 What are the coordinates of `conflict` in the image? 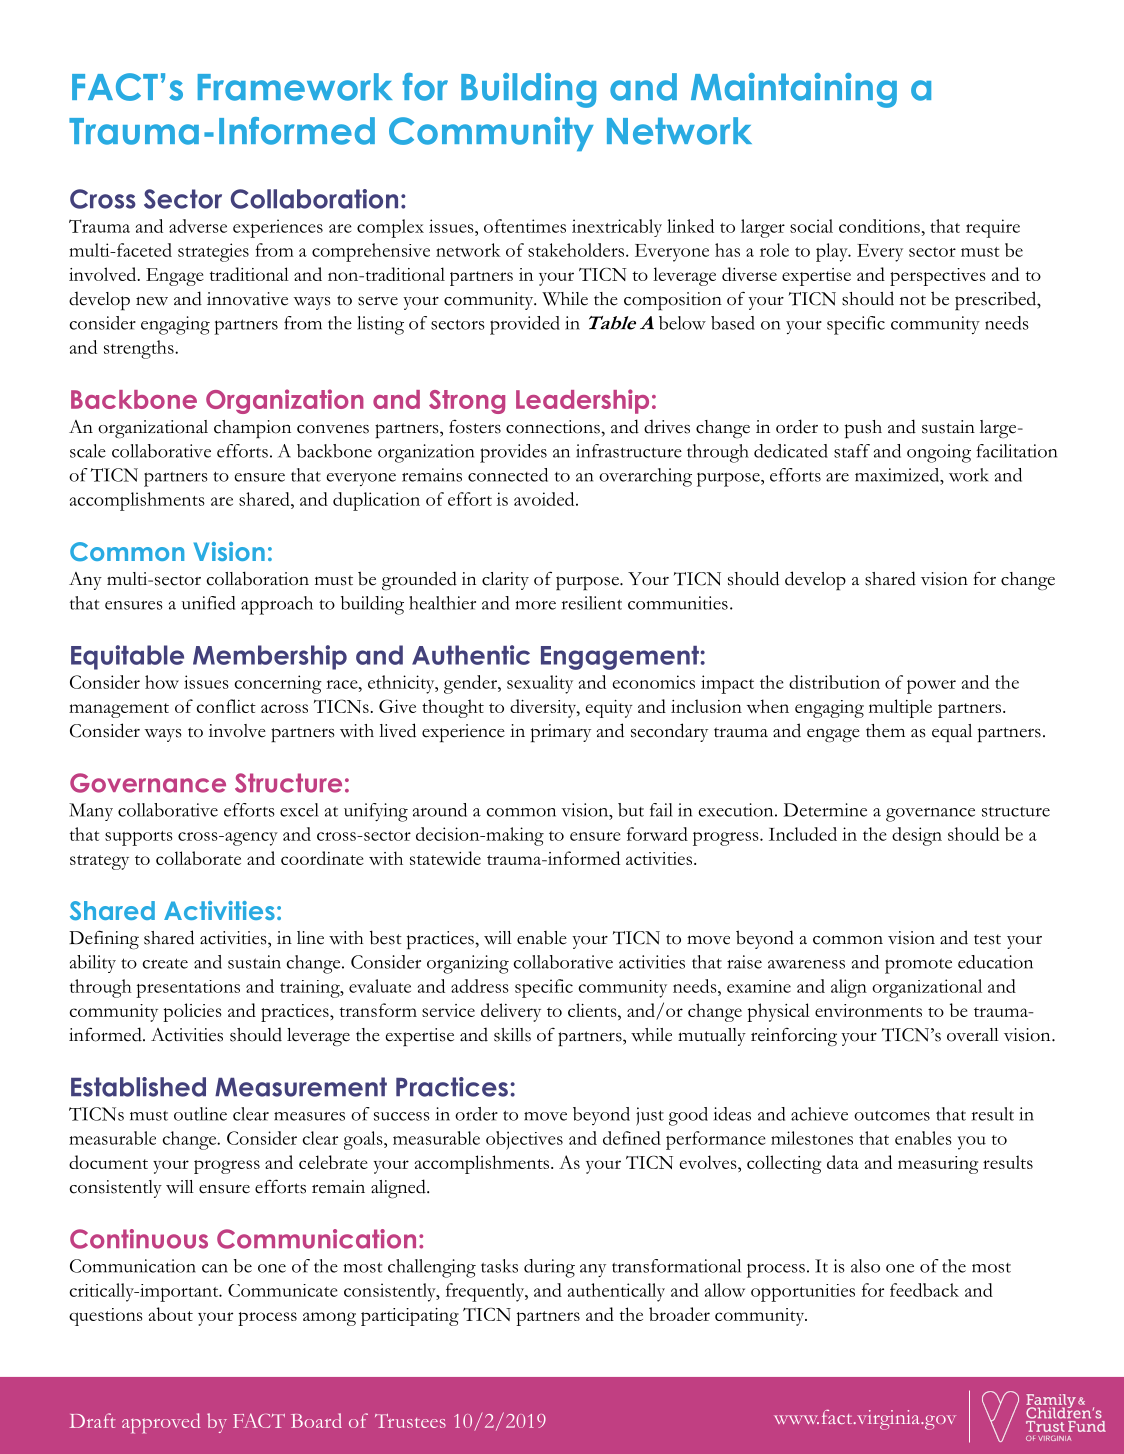 It's located at (226, 706).
